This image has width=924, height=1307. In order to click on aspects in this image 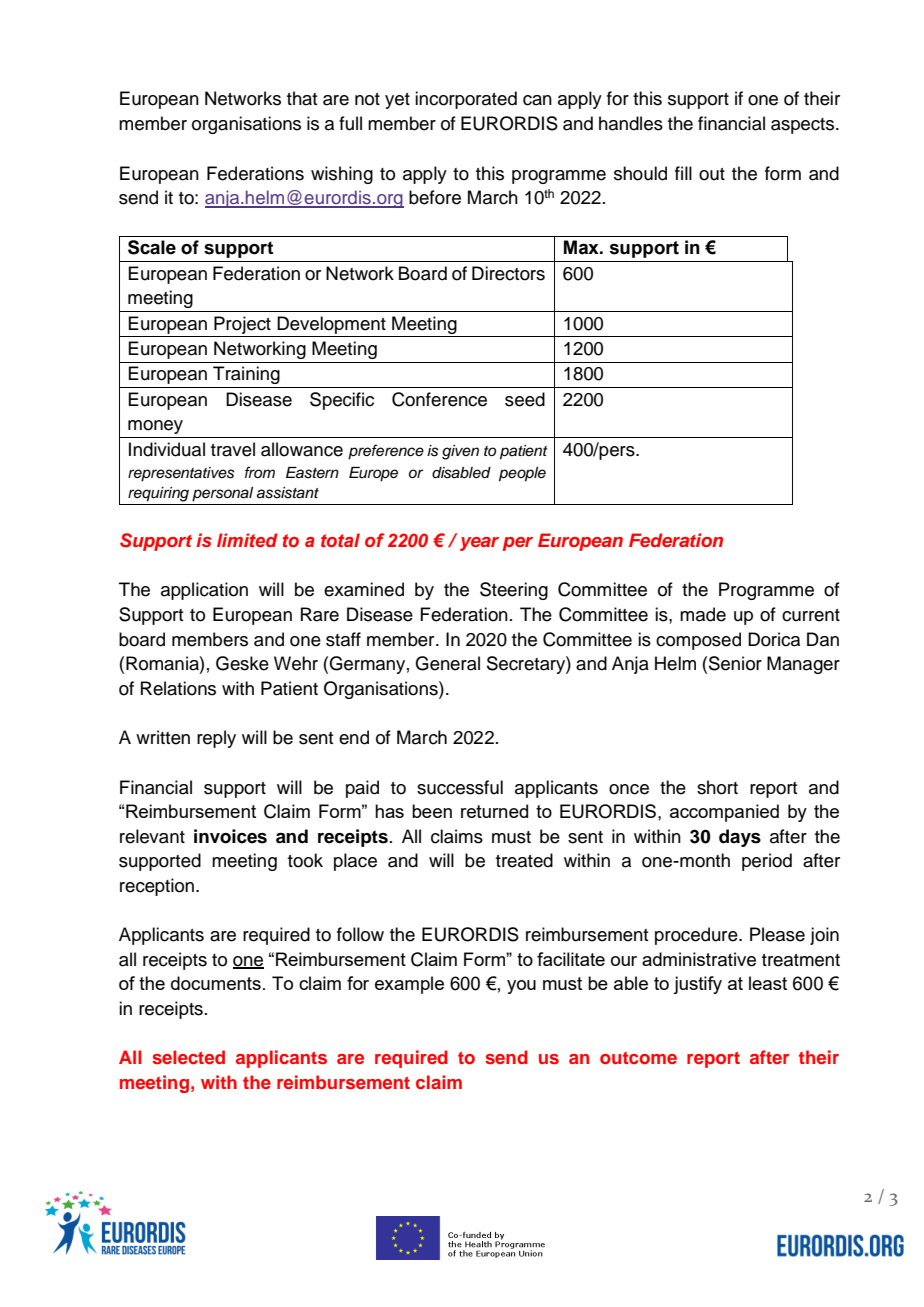, I will do `click(804, 126)`.
